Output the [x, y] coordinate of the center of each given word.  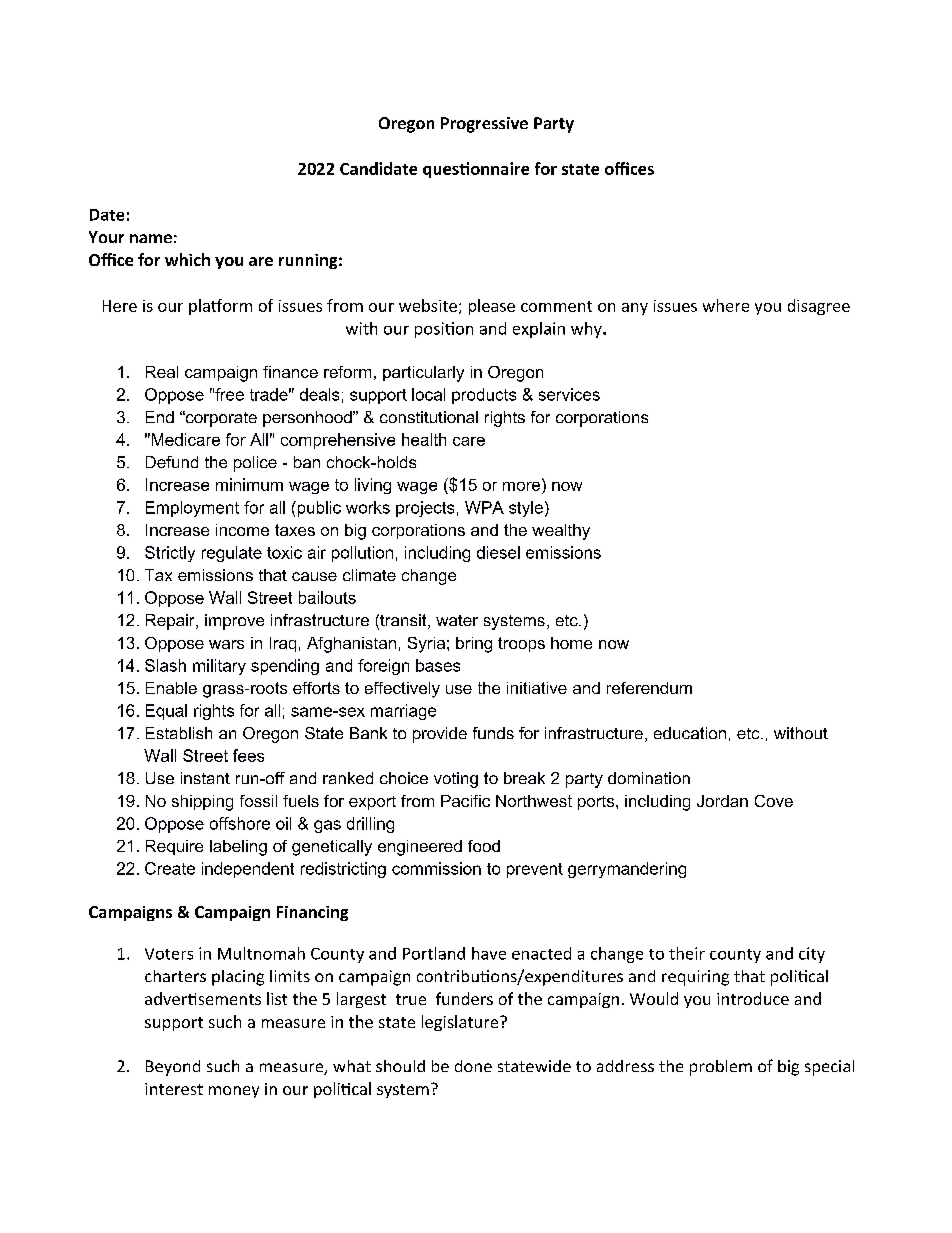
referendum [649, 688]
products [484, 396]
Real [162, 372]
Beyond [173, 1068]
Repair [171, 622]
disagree [819, 307]
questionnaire [476, 170]
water [457, 620]
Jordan [722, 801]
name [151, 238]
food [484, 846]
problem [721, 1068]
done [473, 1066]
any [635, 309]
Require [174, 847]
